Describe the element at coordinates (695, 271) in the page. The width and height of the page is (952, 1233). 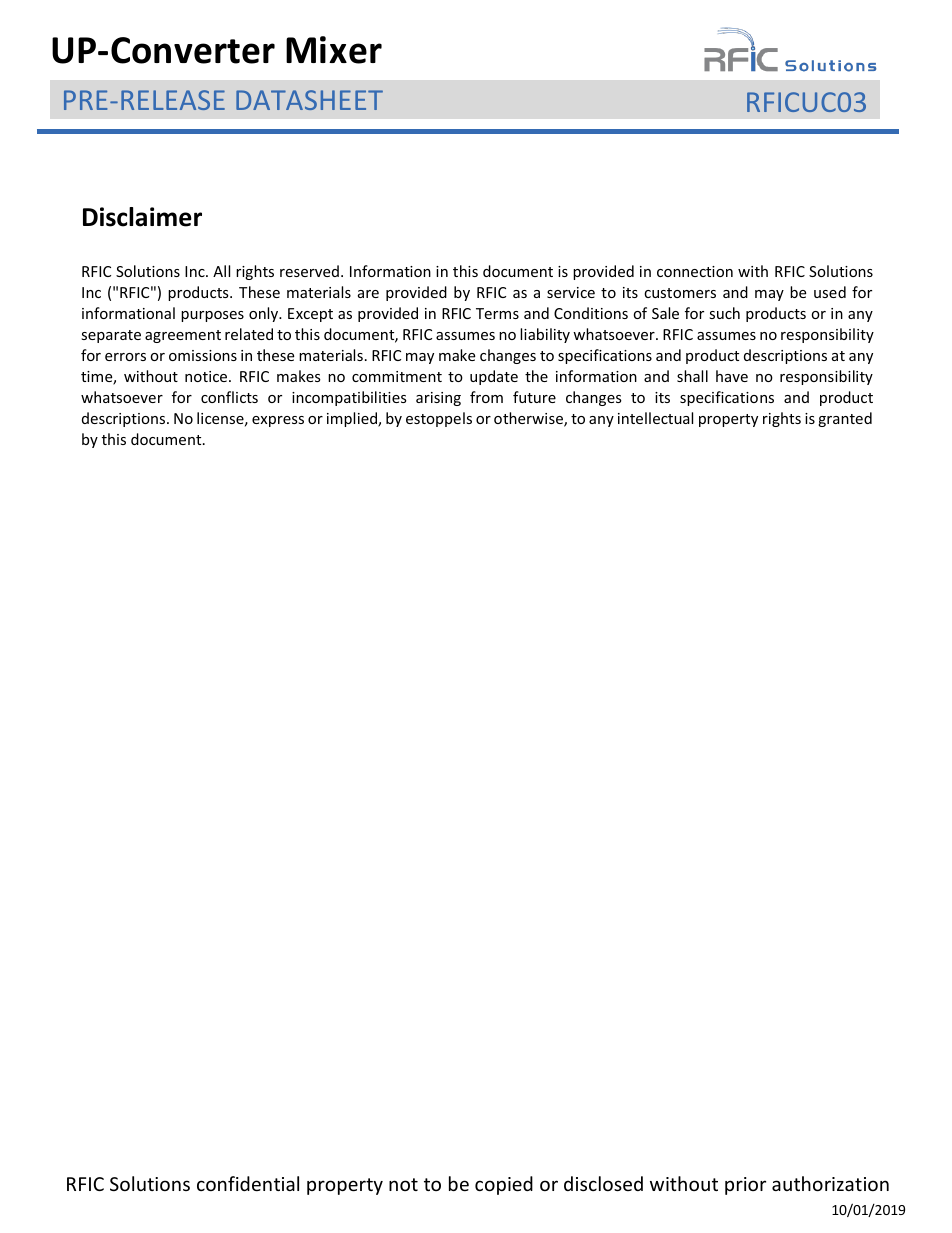
I see `connection` at that location.
